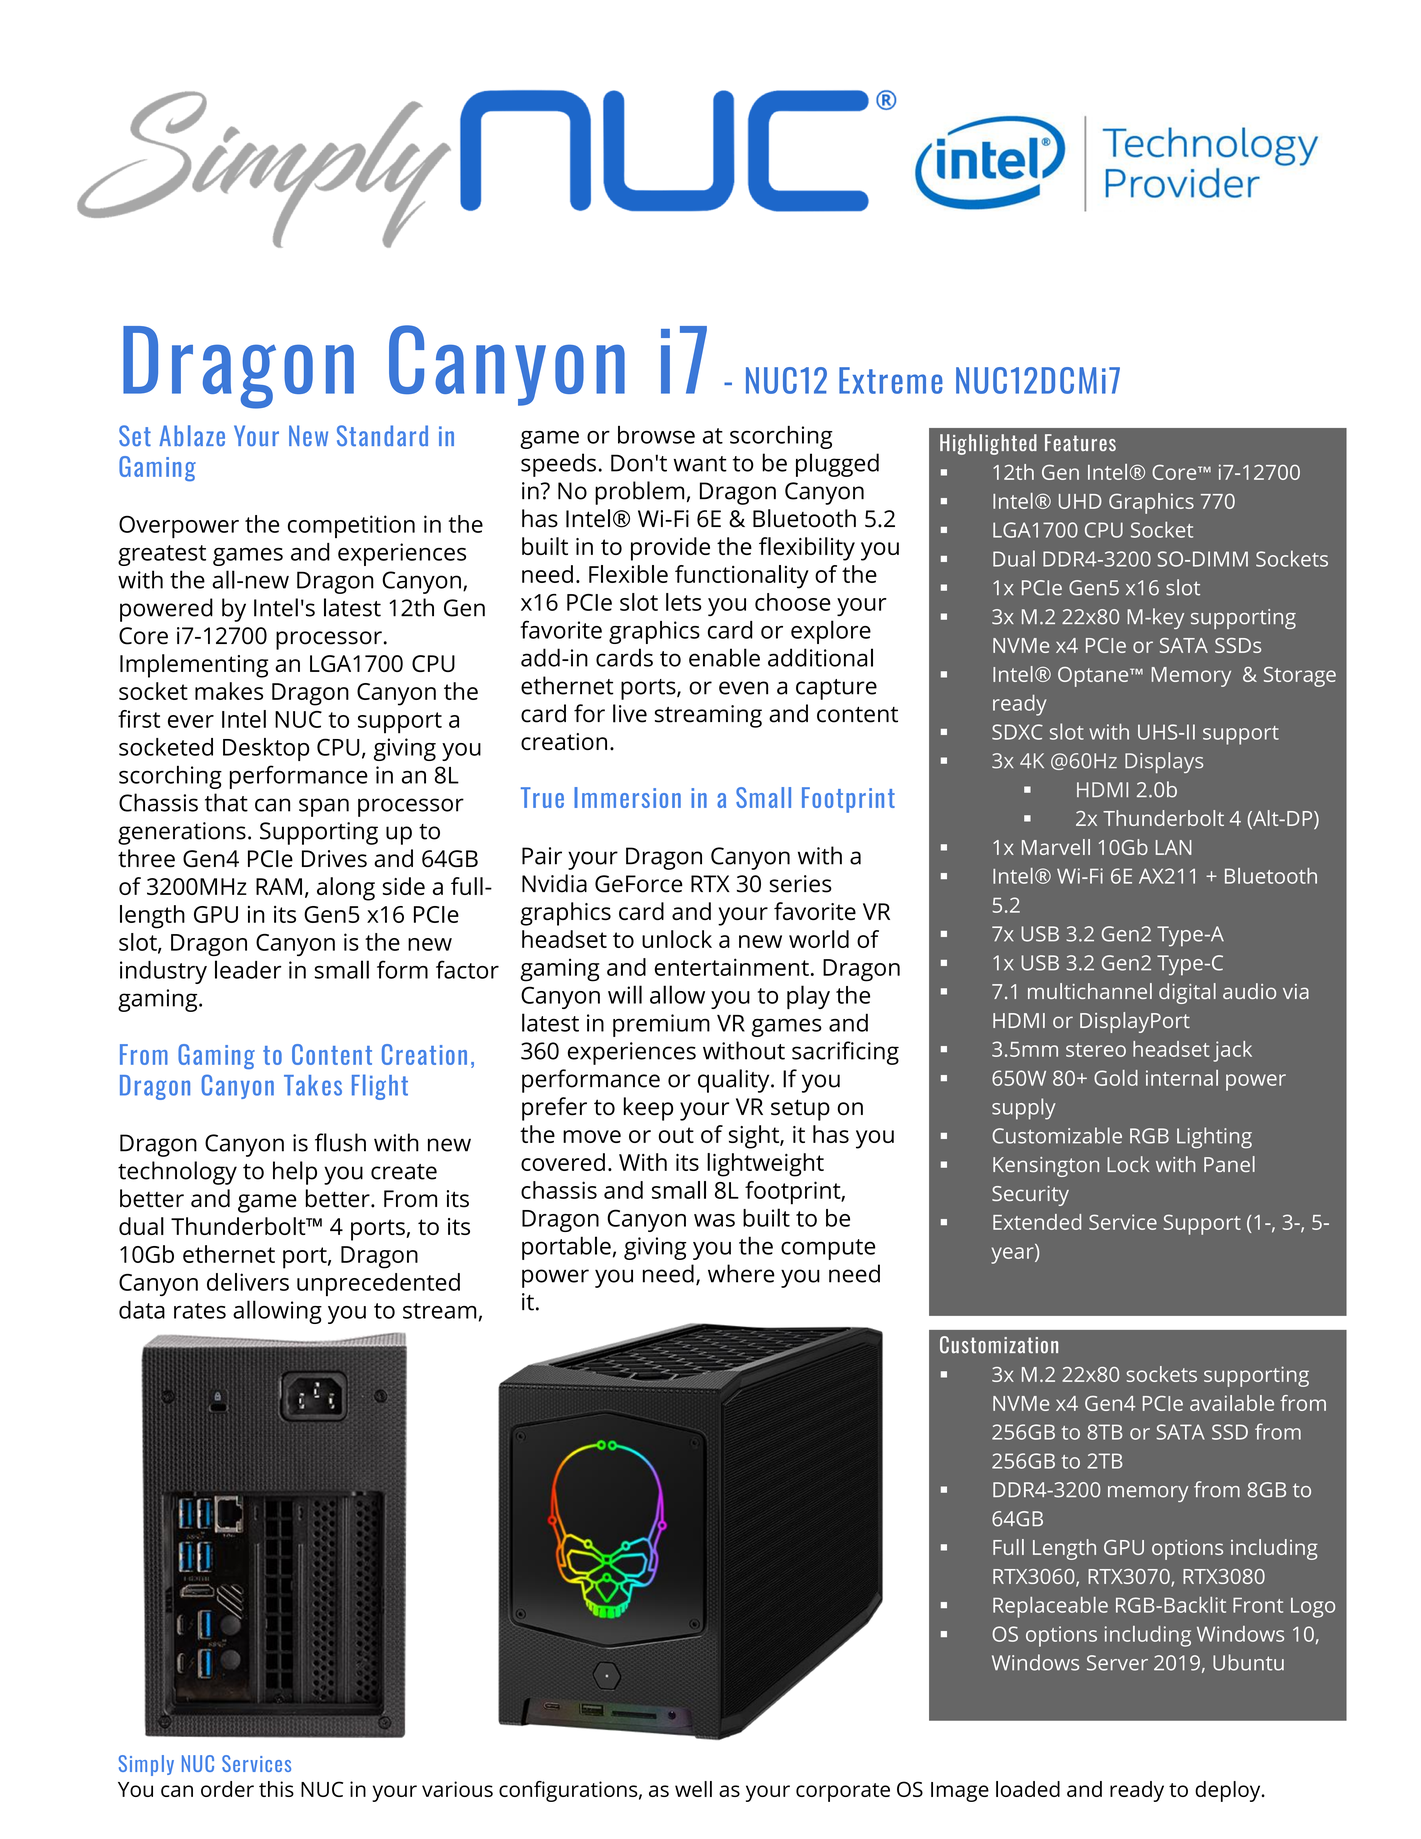 This image has width=1421, height=1839. What do you see at coordinates (276, 1789) in the image?
I see `this` at bounding box center [276, 1789].
